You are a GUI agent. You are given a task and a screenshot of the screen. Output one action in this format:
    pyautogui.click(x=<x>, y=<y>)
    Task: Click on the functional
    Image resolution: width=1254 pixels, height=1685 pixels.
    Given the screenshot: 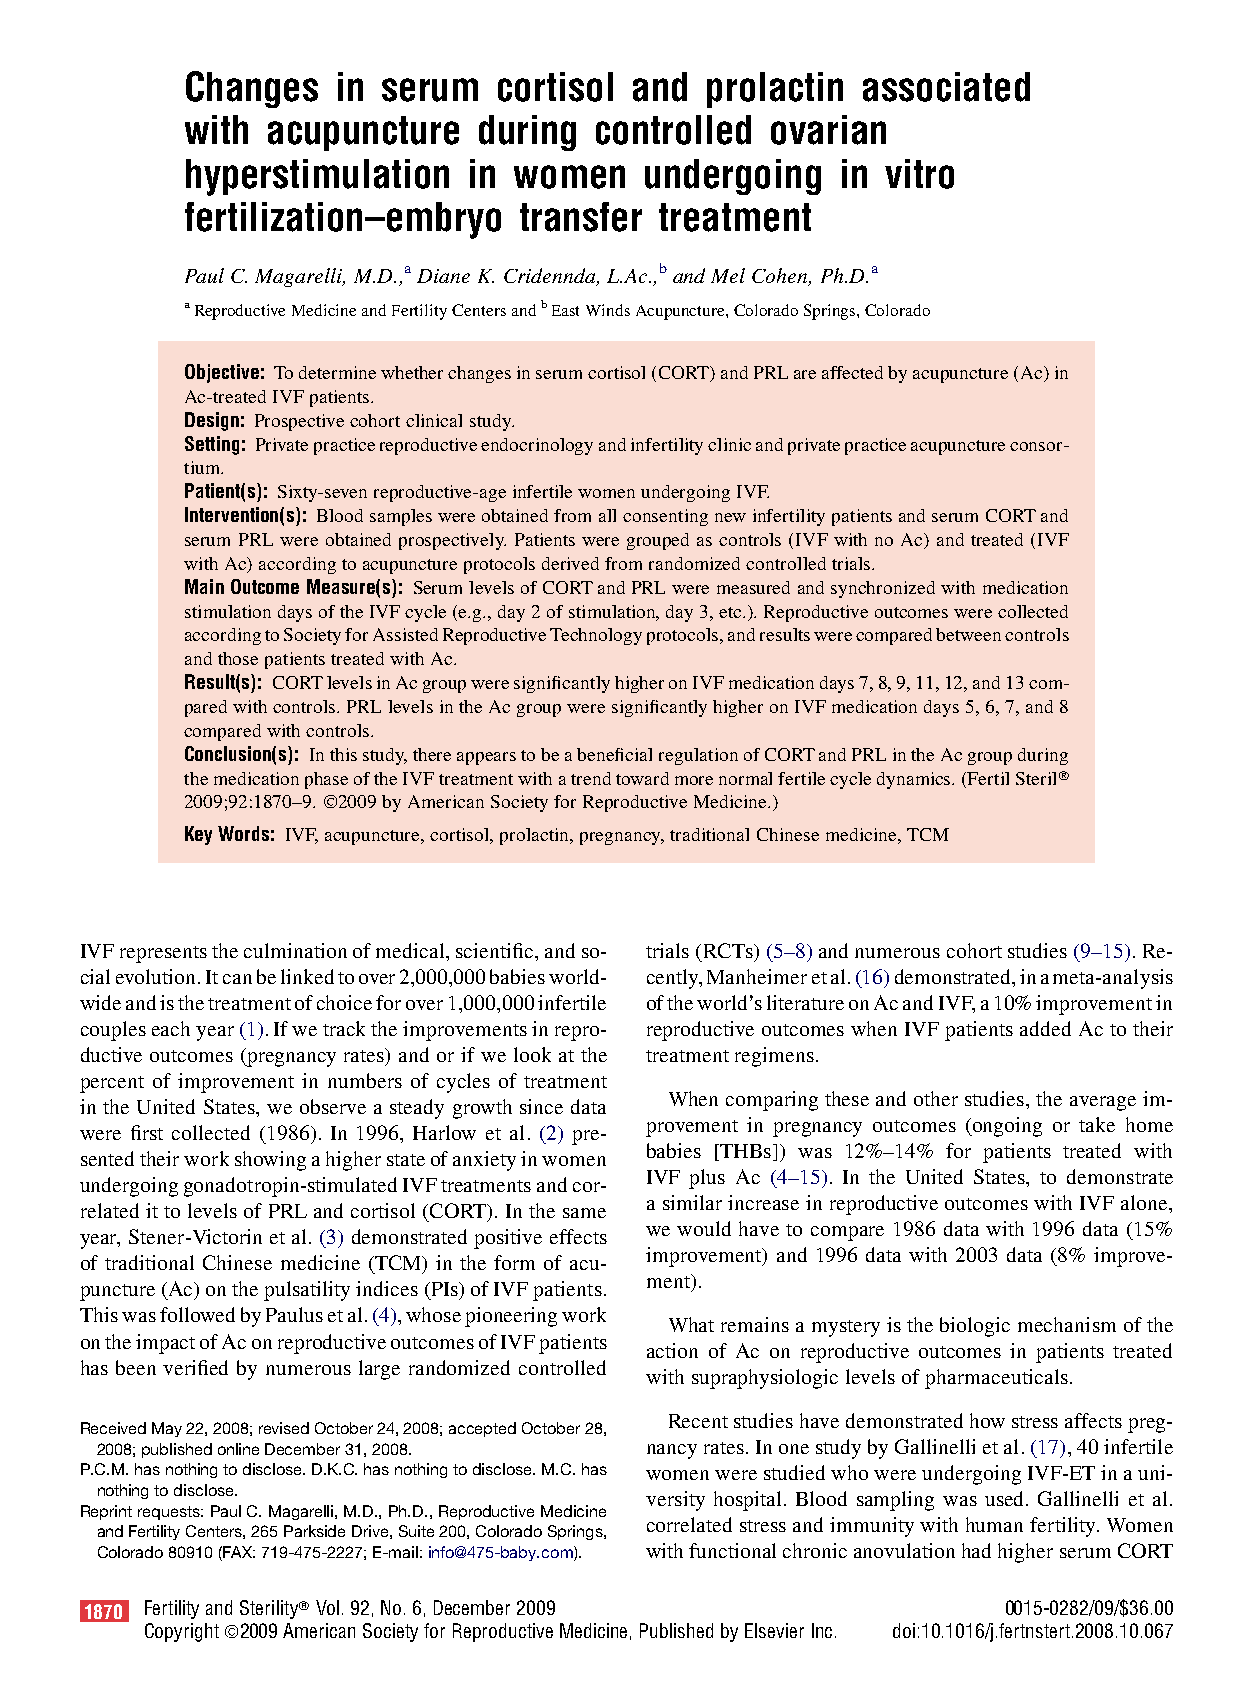 What is the action you would take?
    pyautogui.click(x=732, y=1550)
